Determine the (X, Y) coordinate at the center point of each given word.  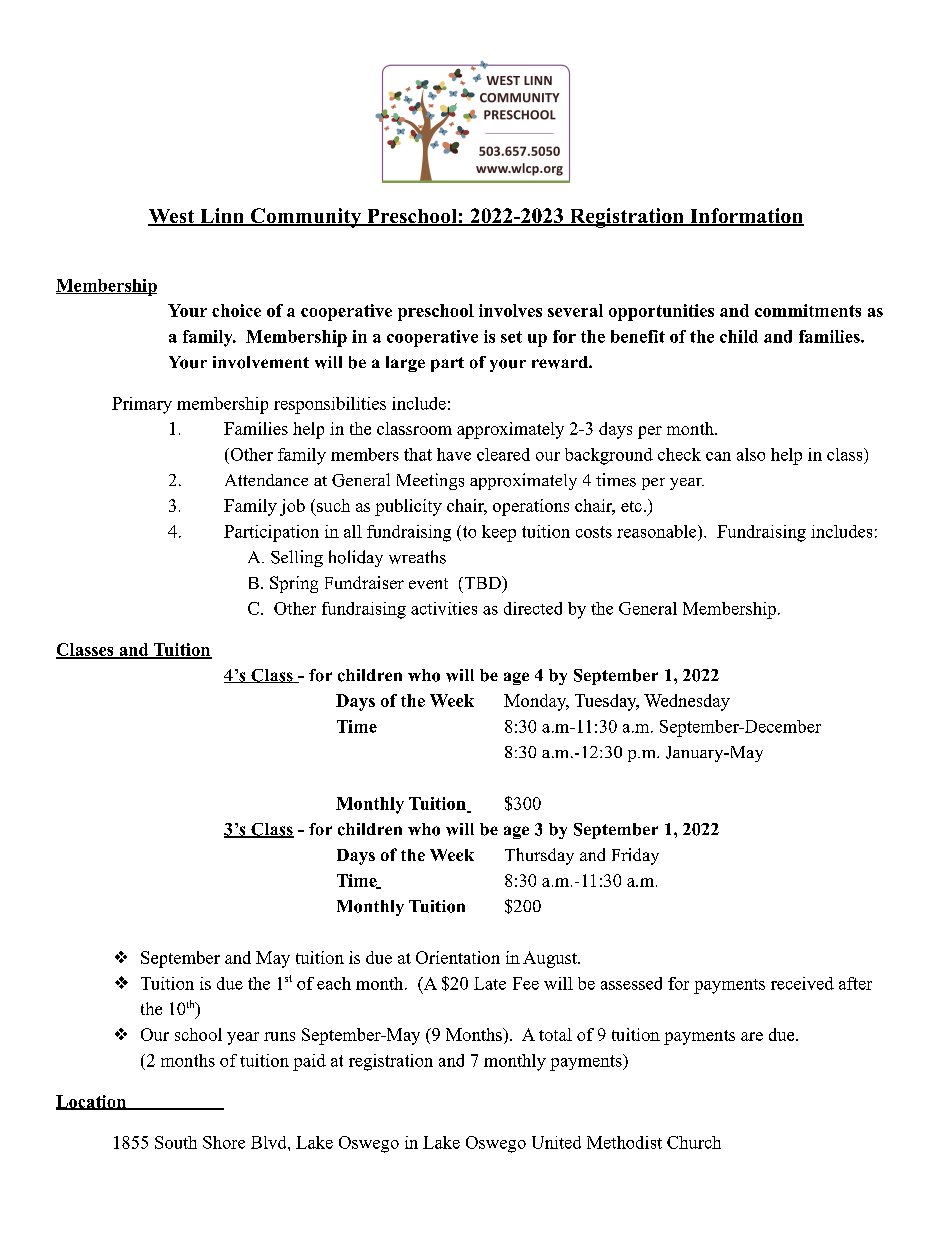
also (751, 454)
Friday (635, 856)
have (454, 454)
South (176, 1142)
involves (510, 310)
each (334, 983)
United (556, 1142)
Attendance (266, 480)
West (172, 217)
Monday (536, 702)
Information (746, 217)
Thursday (539, 856)
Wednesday (687, 702)
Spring (294, 584)
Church (694, 1142)
